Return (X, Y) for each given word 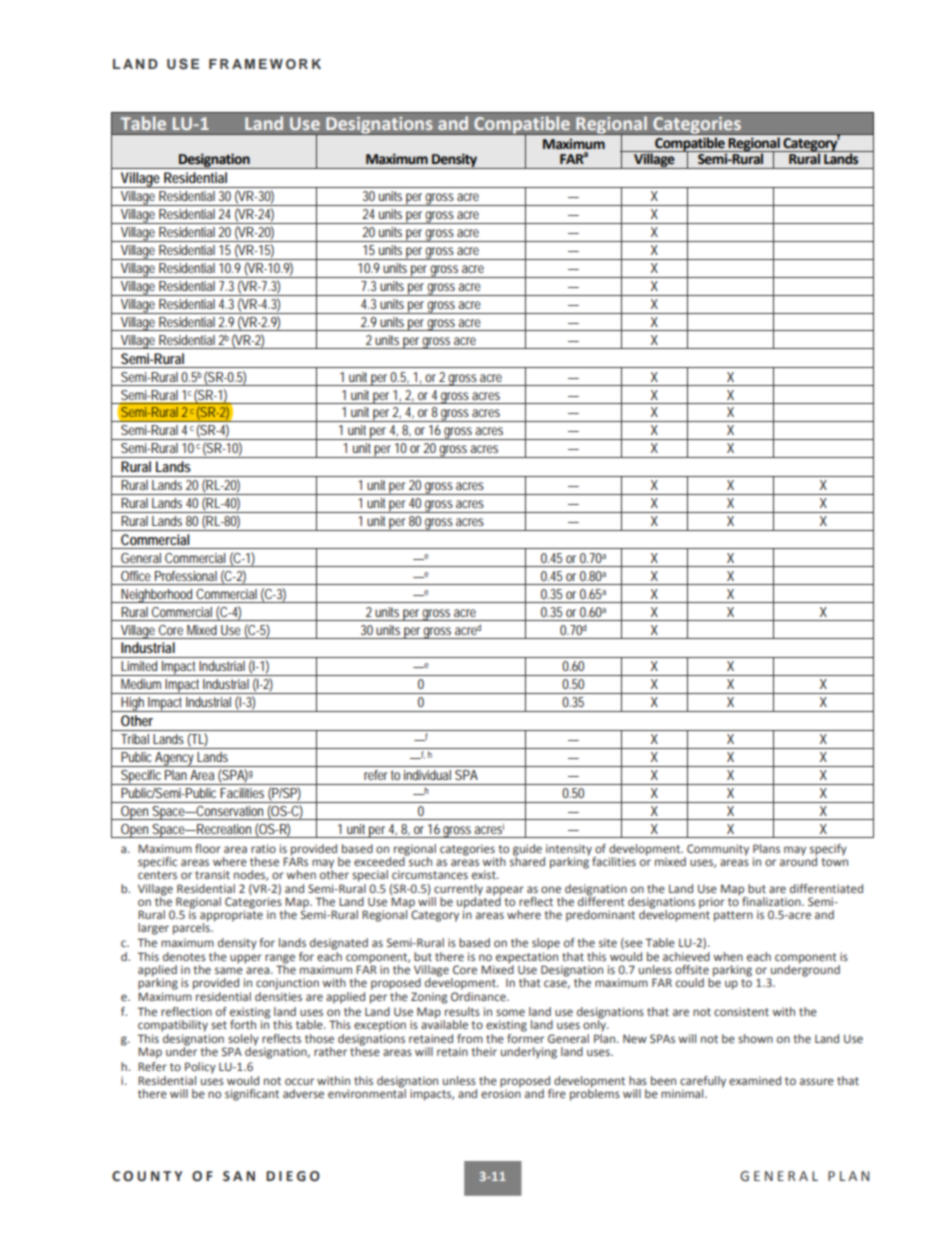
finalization (772, 901)
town (834, 862)
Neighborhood (158, 596)
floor (208, 848)
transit (212, 874)
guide (527, 851)
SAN (239, 1176)
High (134, 704)
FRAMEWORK (265, 64)
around (798, 860)
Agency (175, 759)
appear (505, 892)
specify (828, 851)
